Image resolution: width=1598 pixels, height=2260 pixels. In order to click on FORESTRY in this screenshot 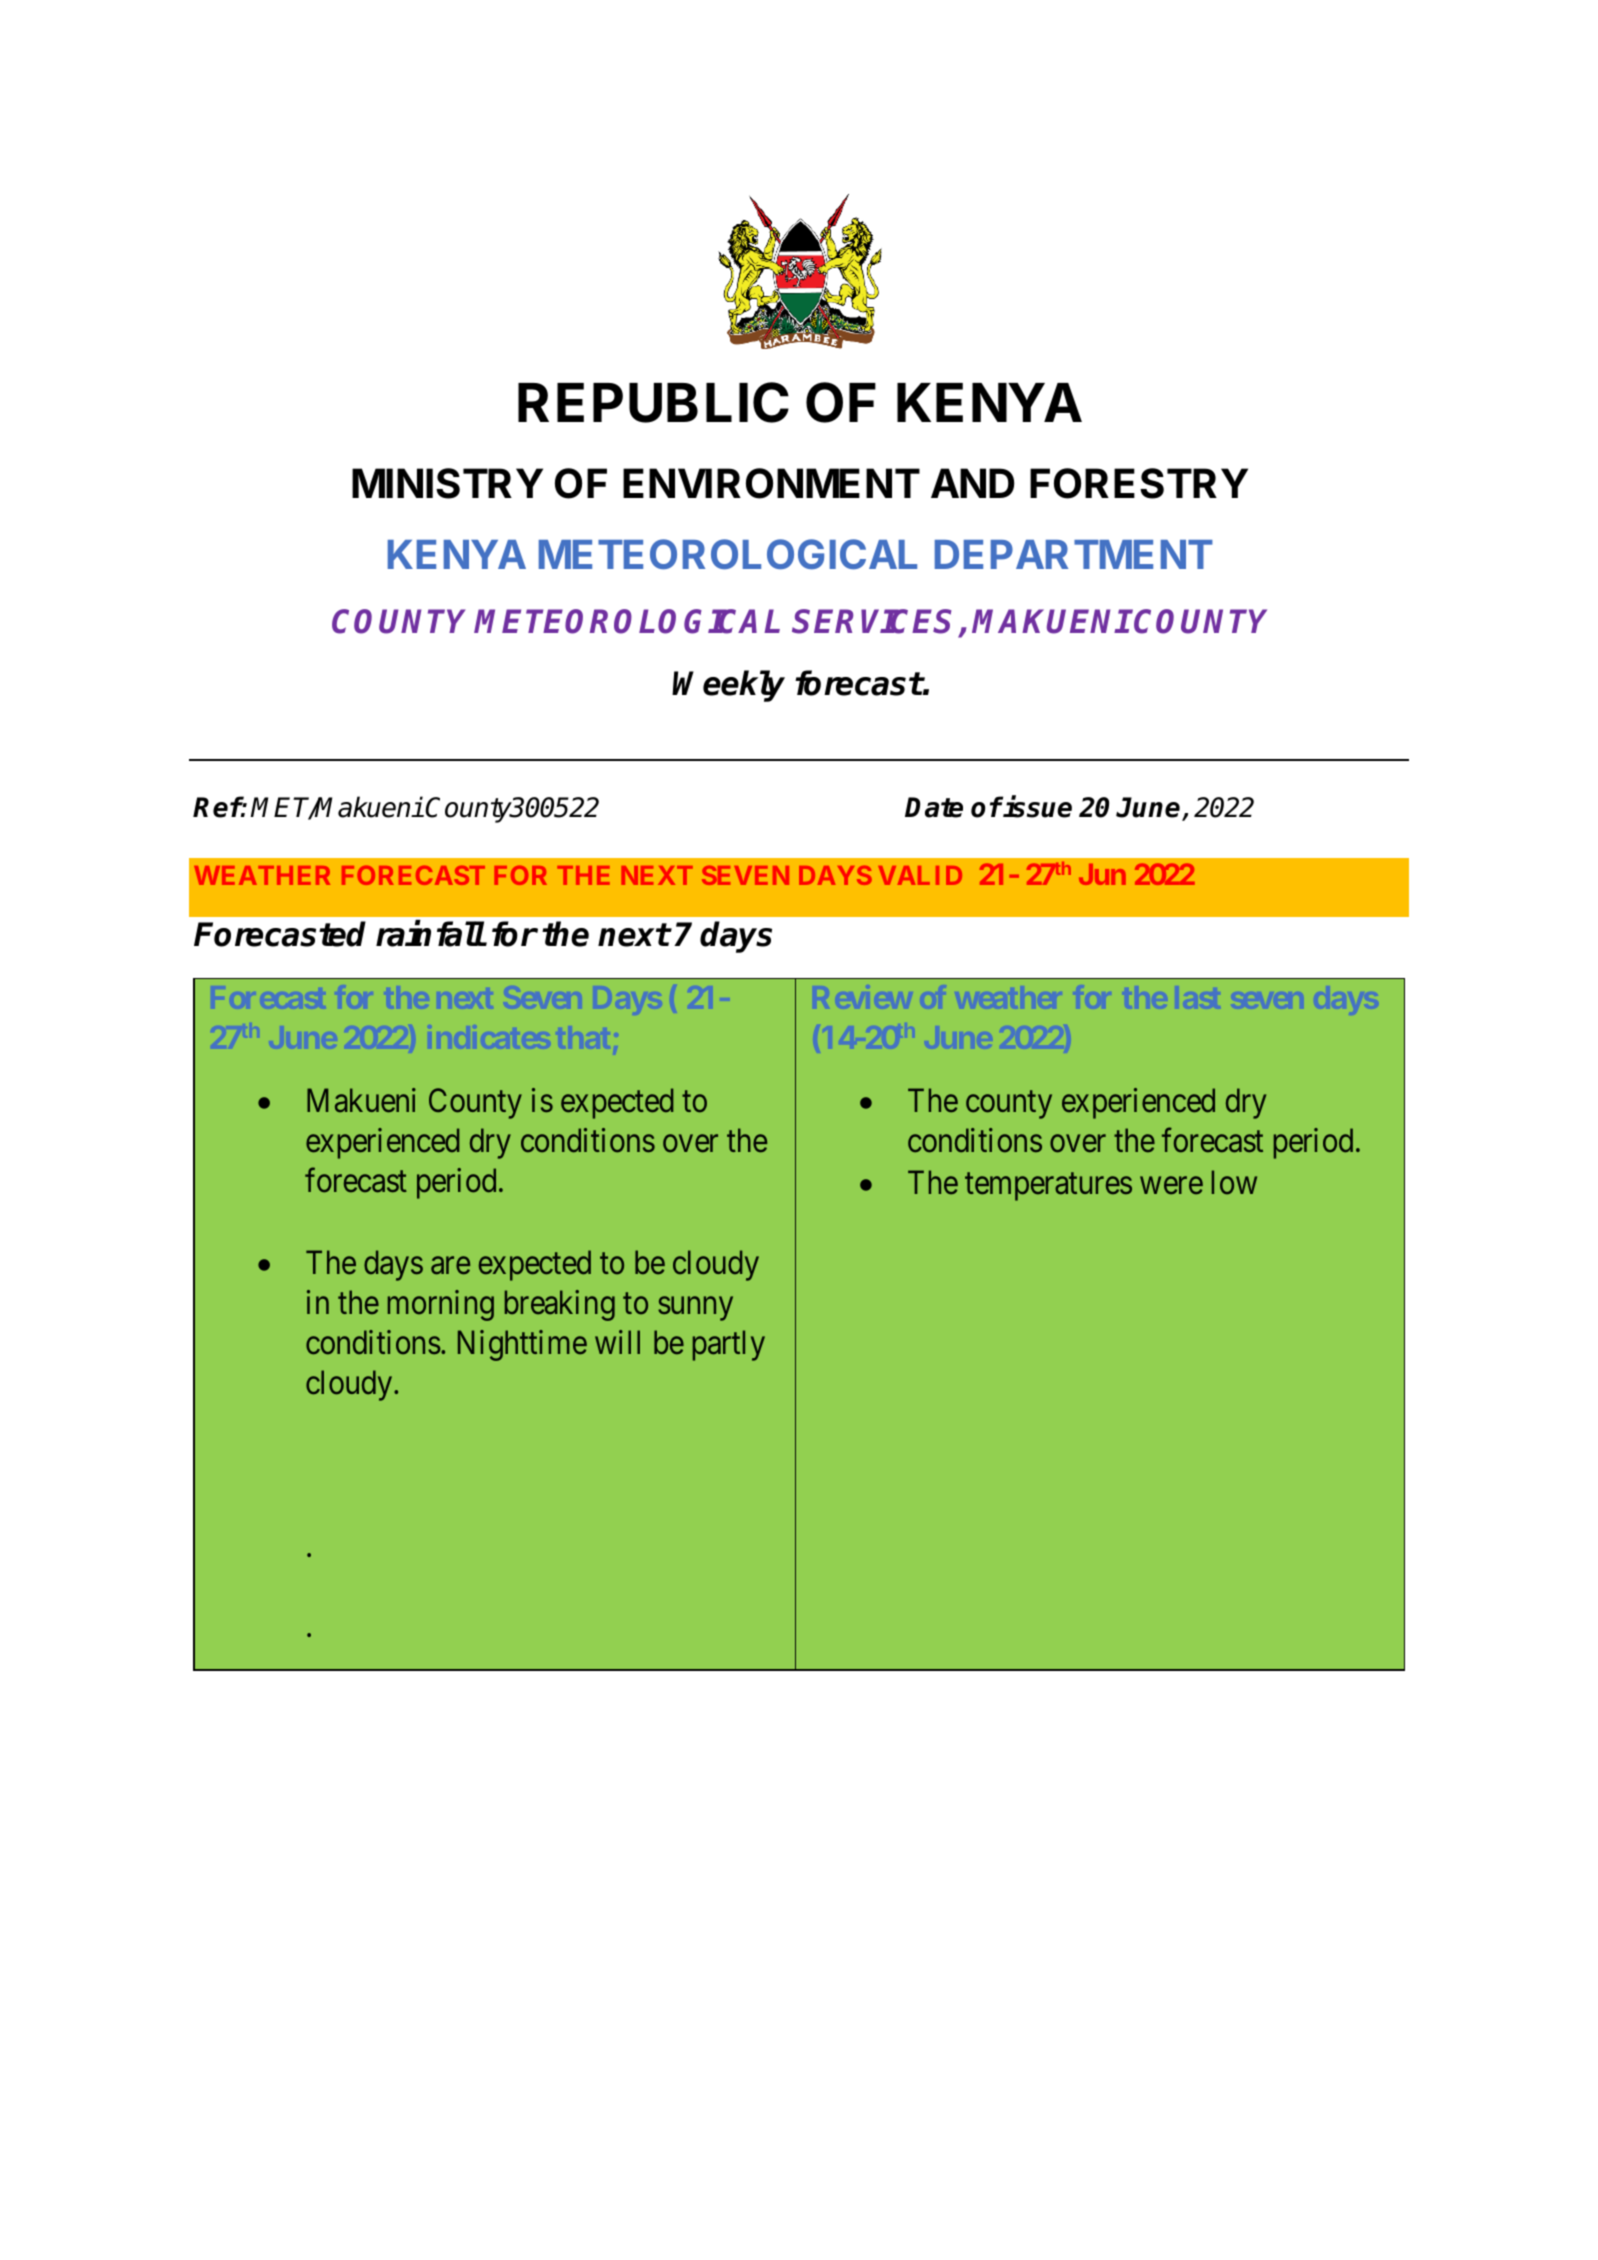, I will do `click(1139, 483)`.
